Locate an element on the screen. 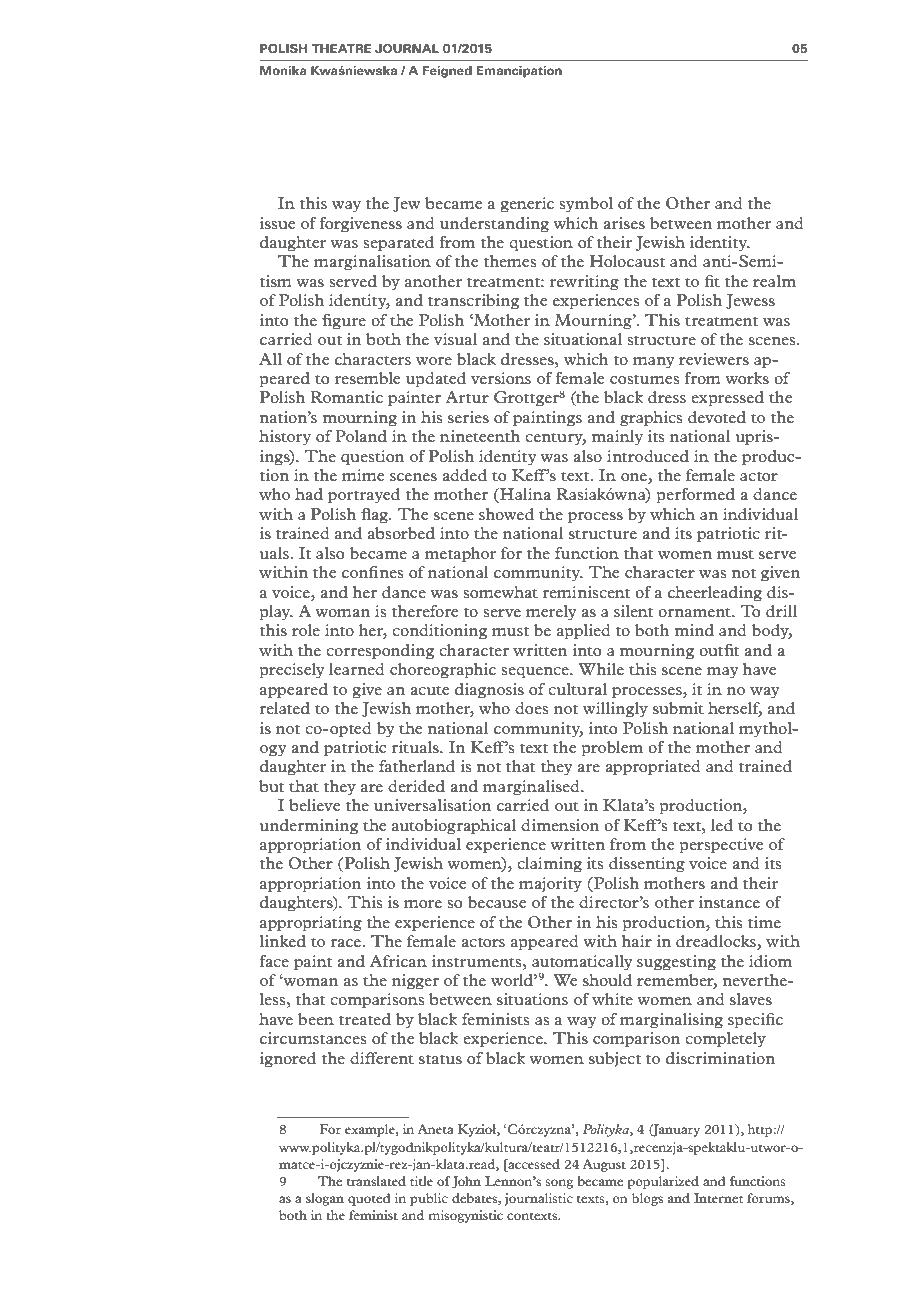 The width and height of the screenshot is (924, 1308). Feigned is located at coordinates (447, 72).
